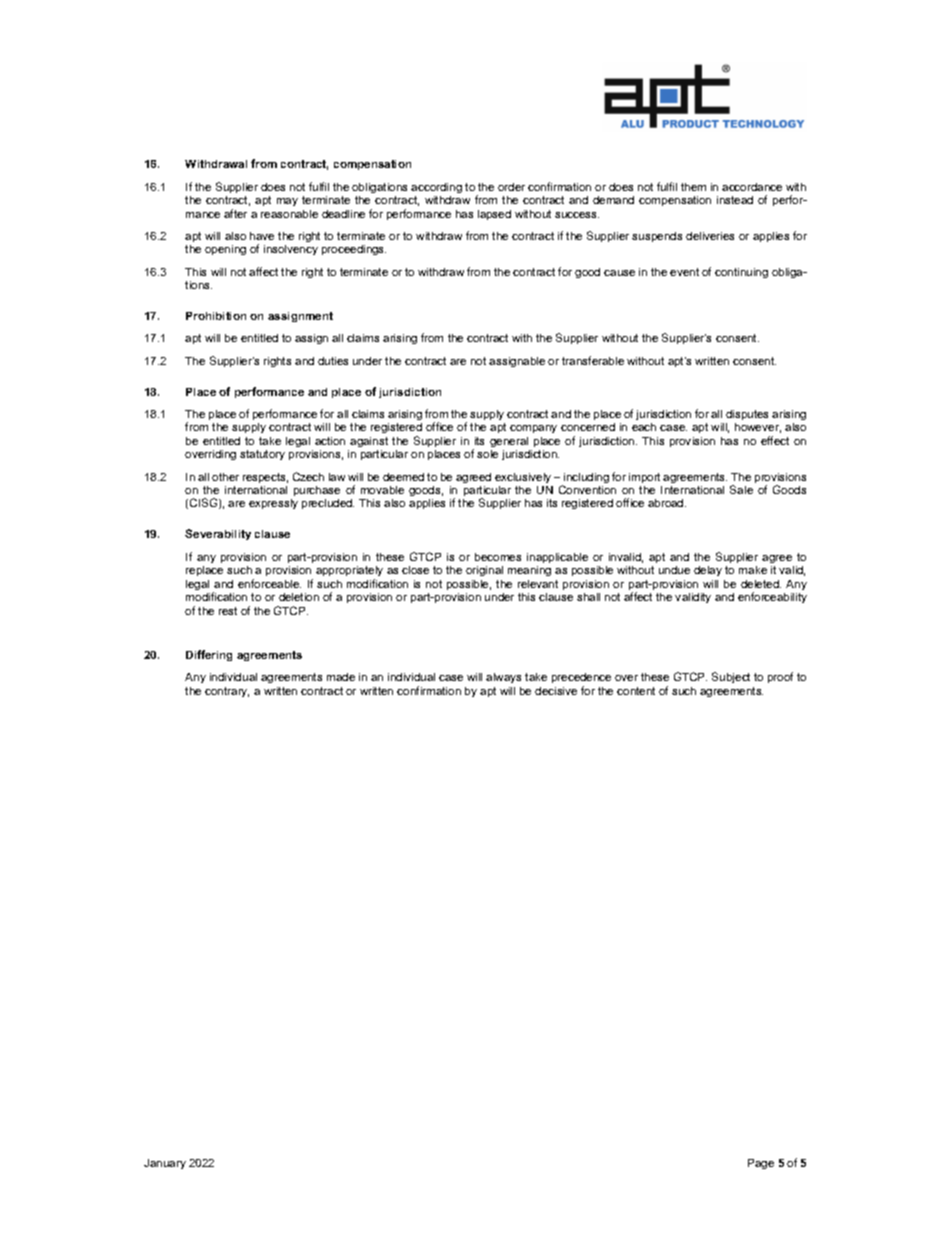 The width and height of the screenshot is (952, 1233). What do you see at coordinates (165, 1164) in the screenshot?
I see `January` at bounding box center [165, 1164].
